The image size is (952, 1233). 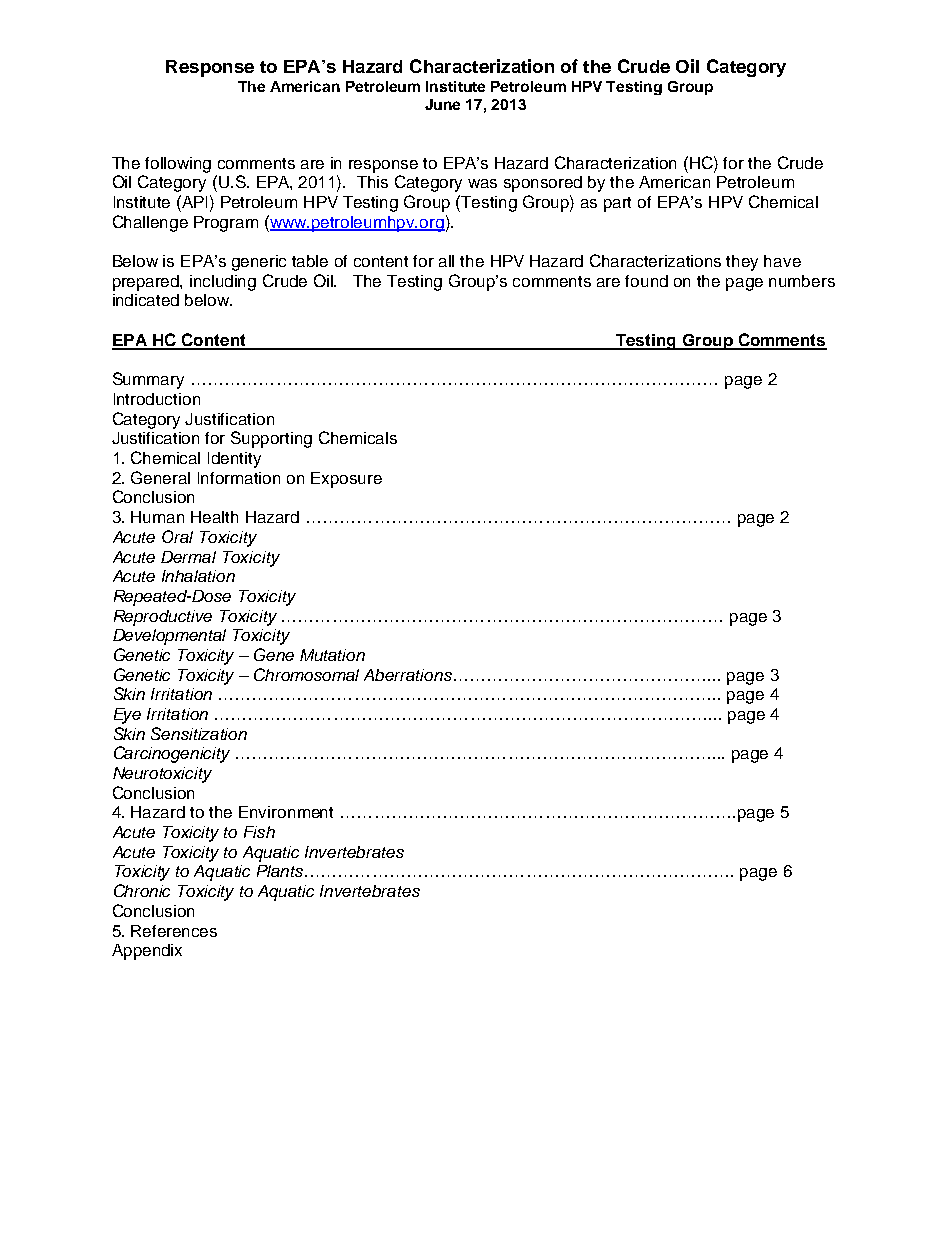 I want to click on Introduction, so click(x=157, y=399).
